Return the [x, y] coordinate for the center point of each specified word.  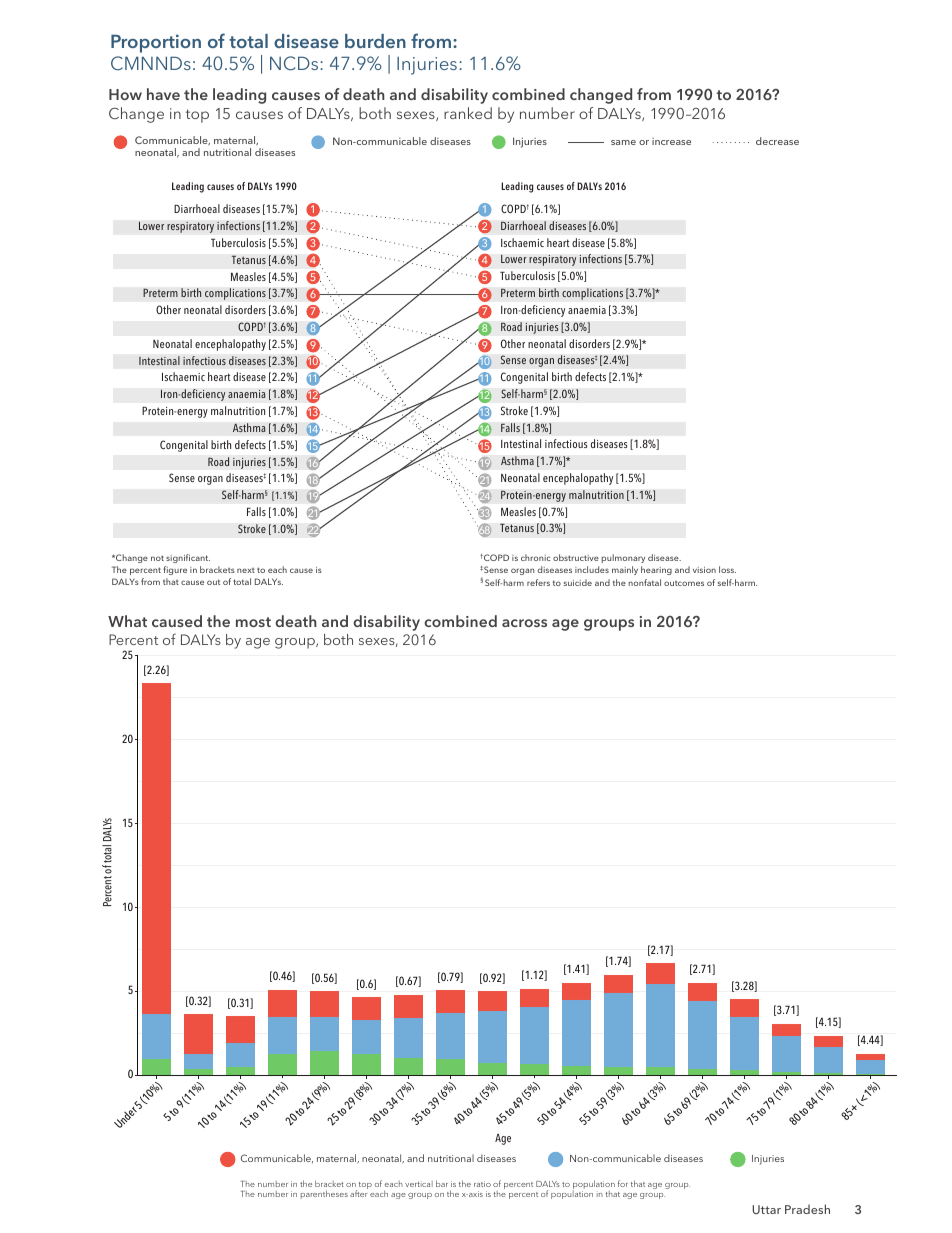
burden [375, 41]
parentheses [324, 1194]
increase [671, 141]
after [358, 1193]
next [246, 570]
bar [442, 1183]
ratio [482, 1184]
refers [538, 582]
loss [727, 569]
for [623, 1183]
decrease [777, 141]
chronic [536, 557]
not [157, 558]
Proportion [156, 43]
